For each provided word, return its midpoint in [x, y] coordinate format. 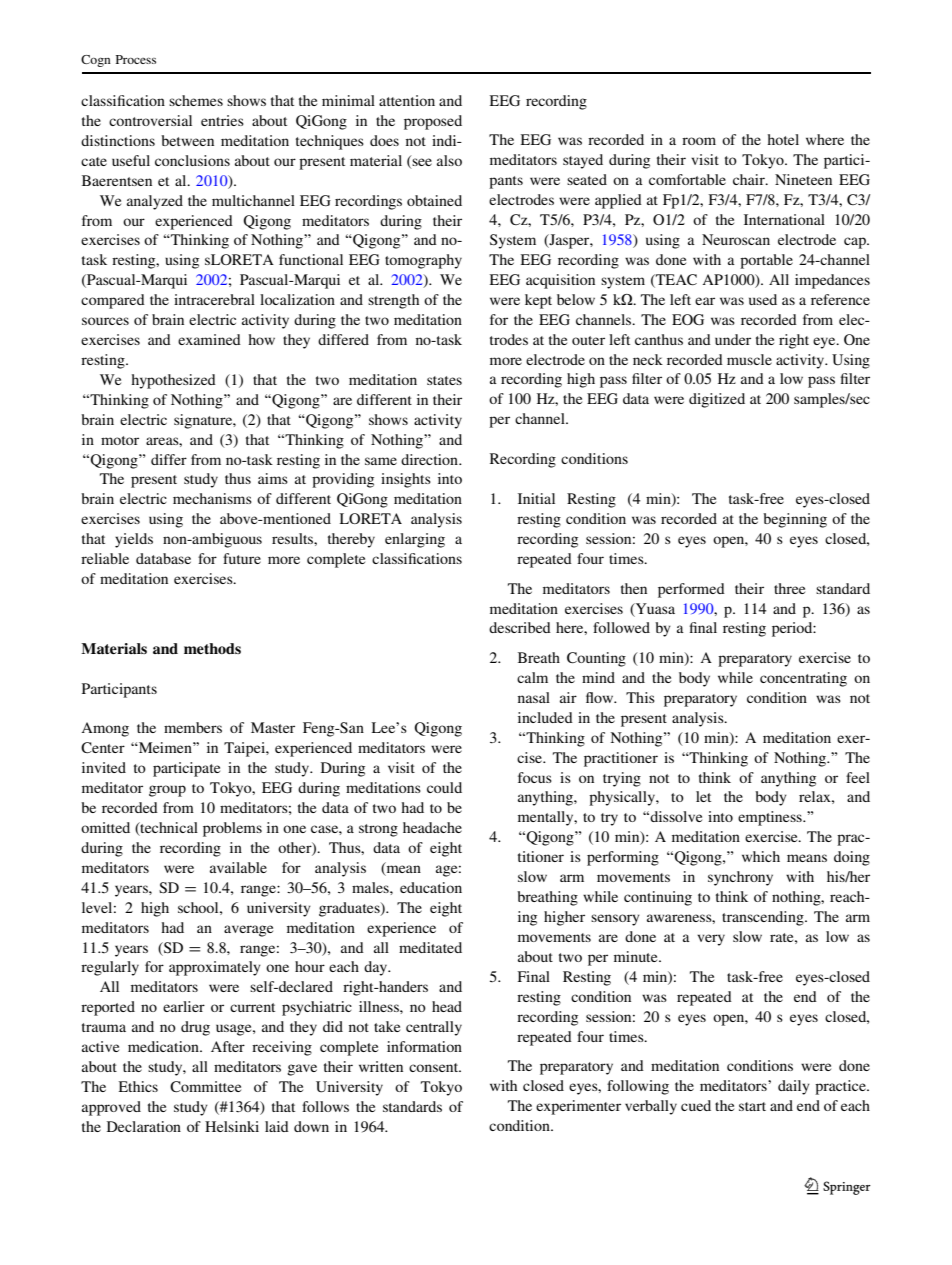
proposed [433, 122]
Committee [205, 1086]
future [242, 558]
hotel [783, 139]
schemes [196, 100]
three [789, 588]
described [520, 627]
